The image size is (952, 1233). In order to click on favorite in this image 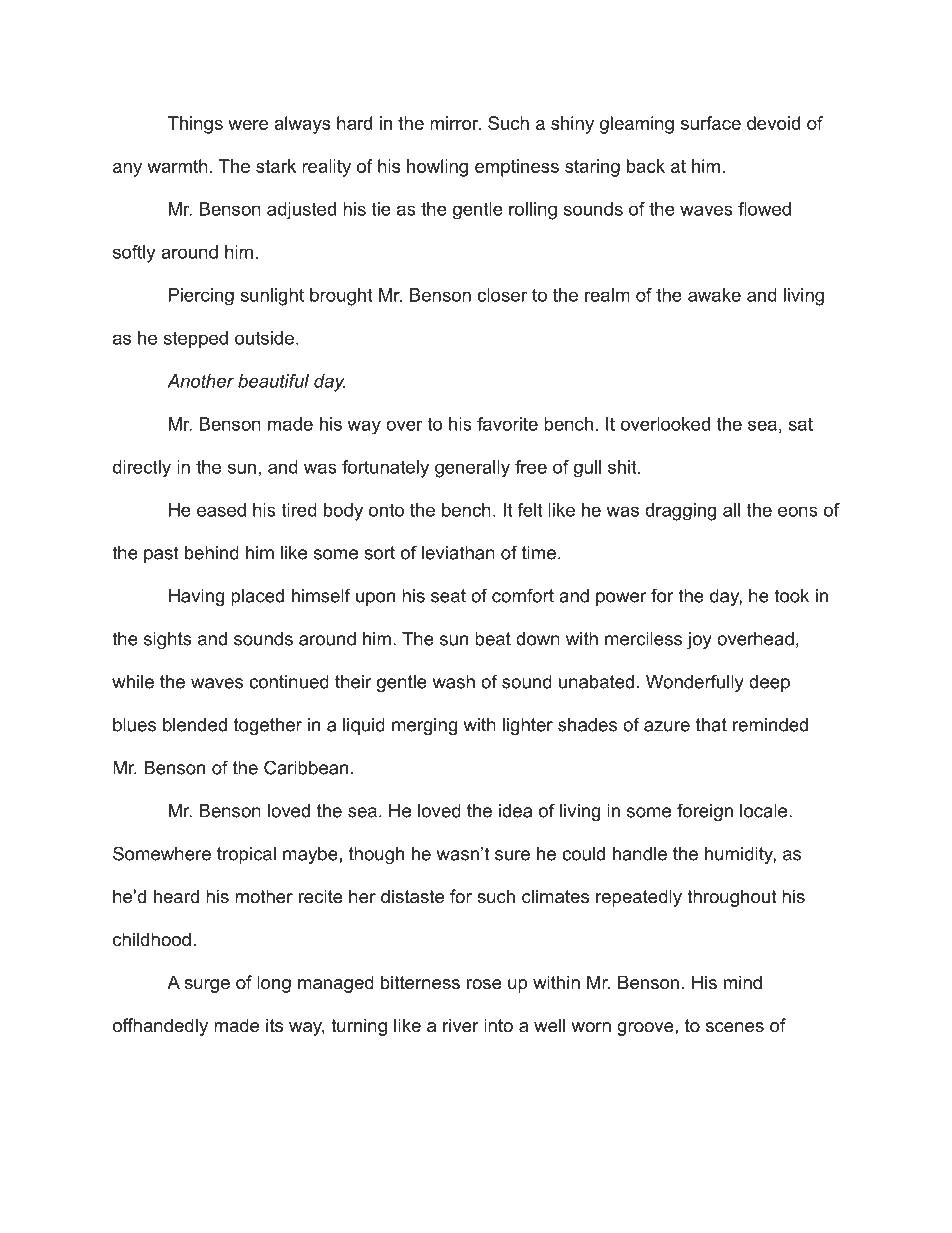, I will do `click(507, 424)`.
